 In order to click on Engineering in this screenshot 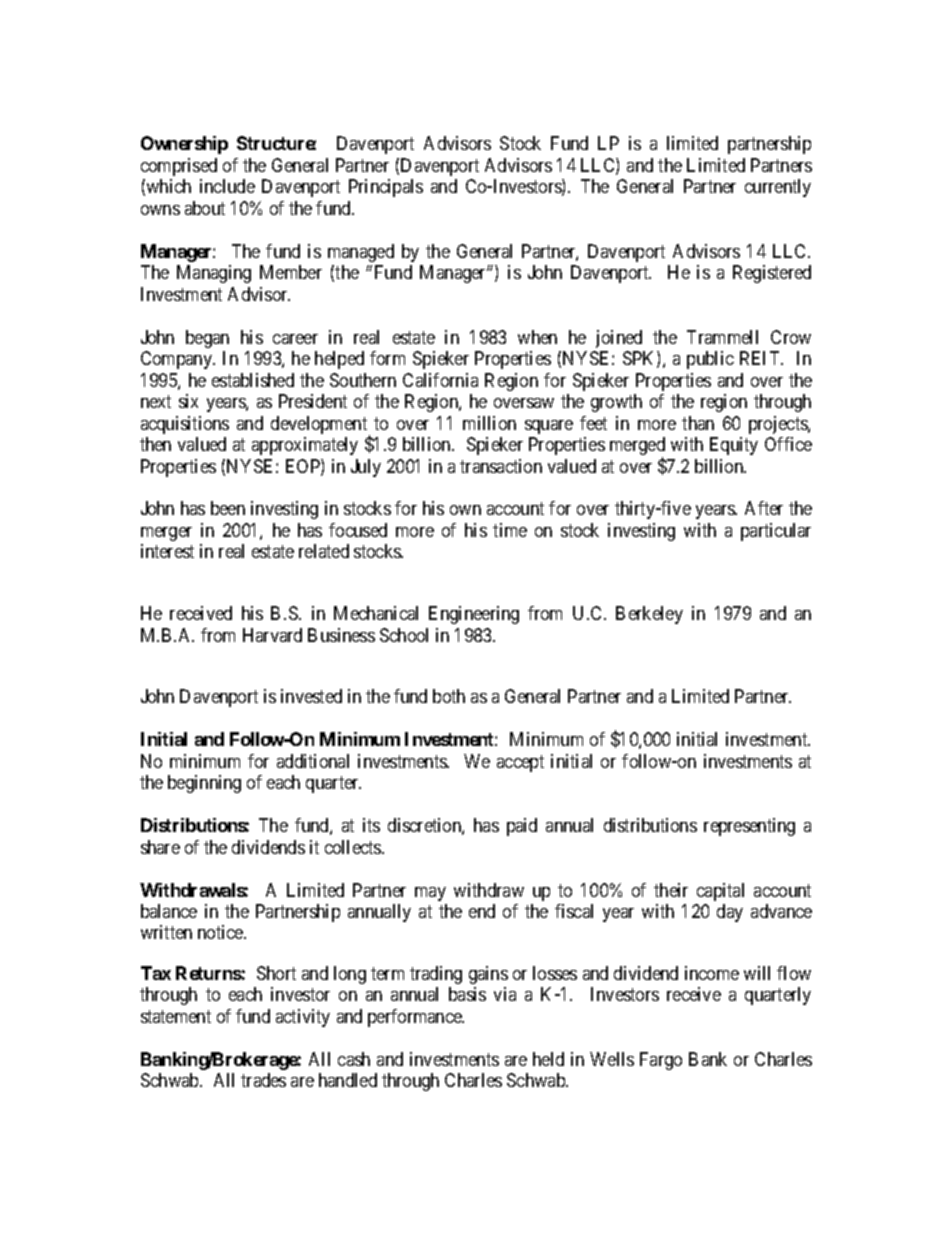, I will do `click(474, 615)`.
